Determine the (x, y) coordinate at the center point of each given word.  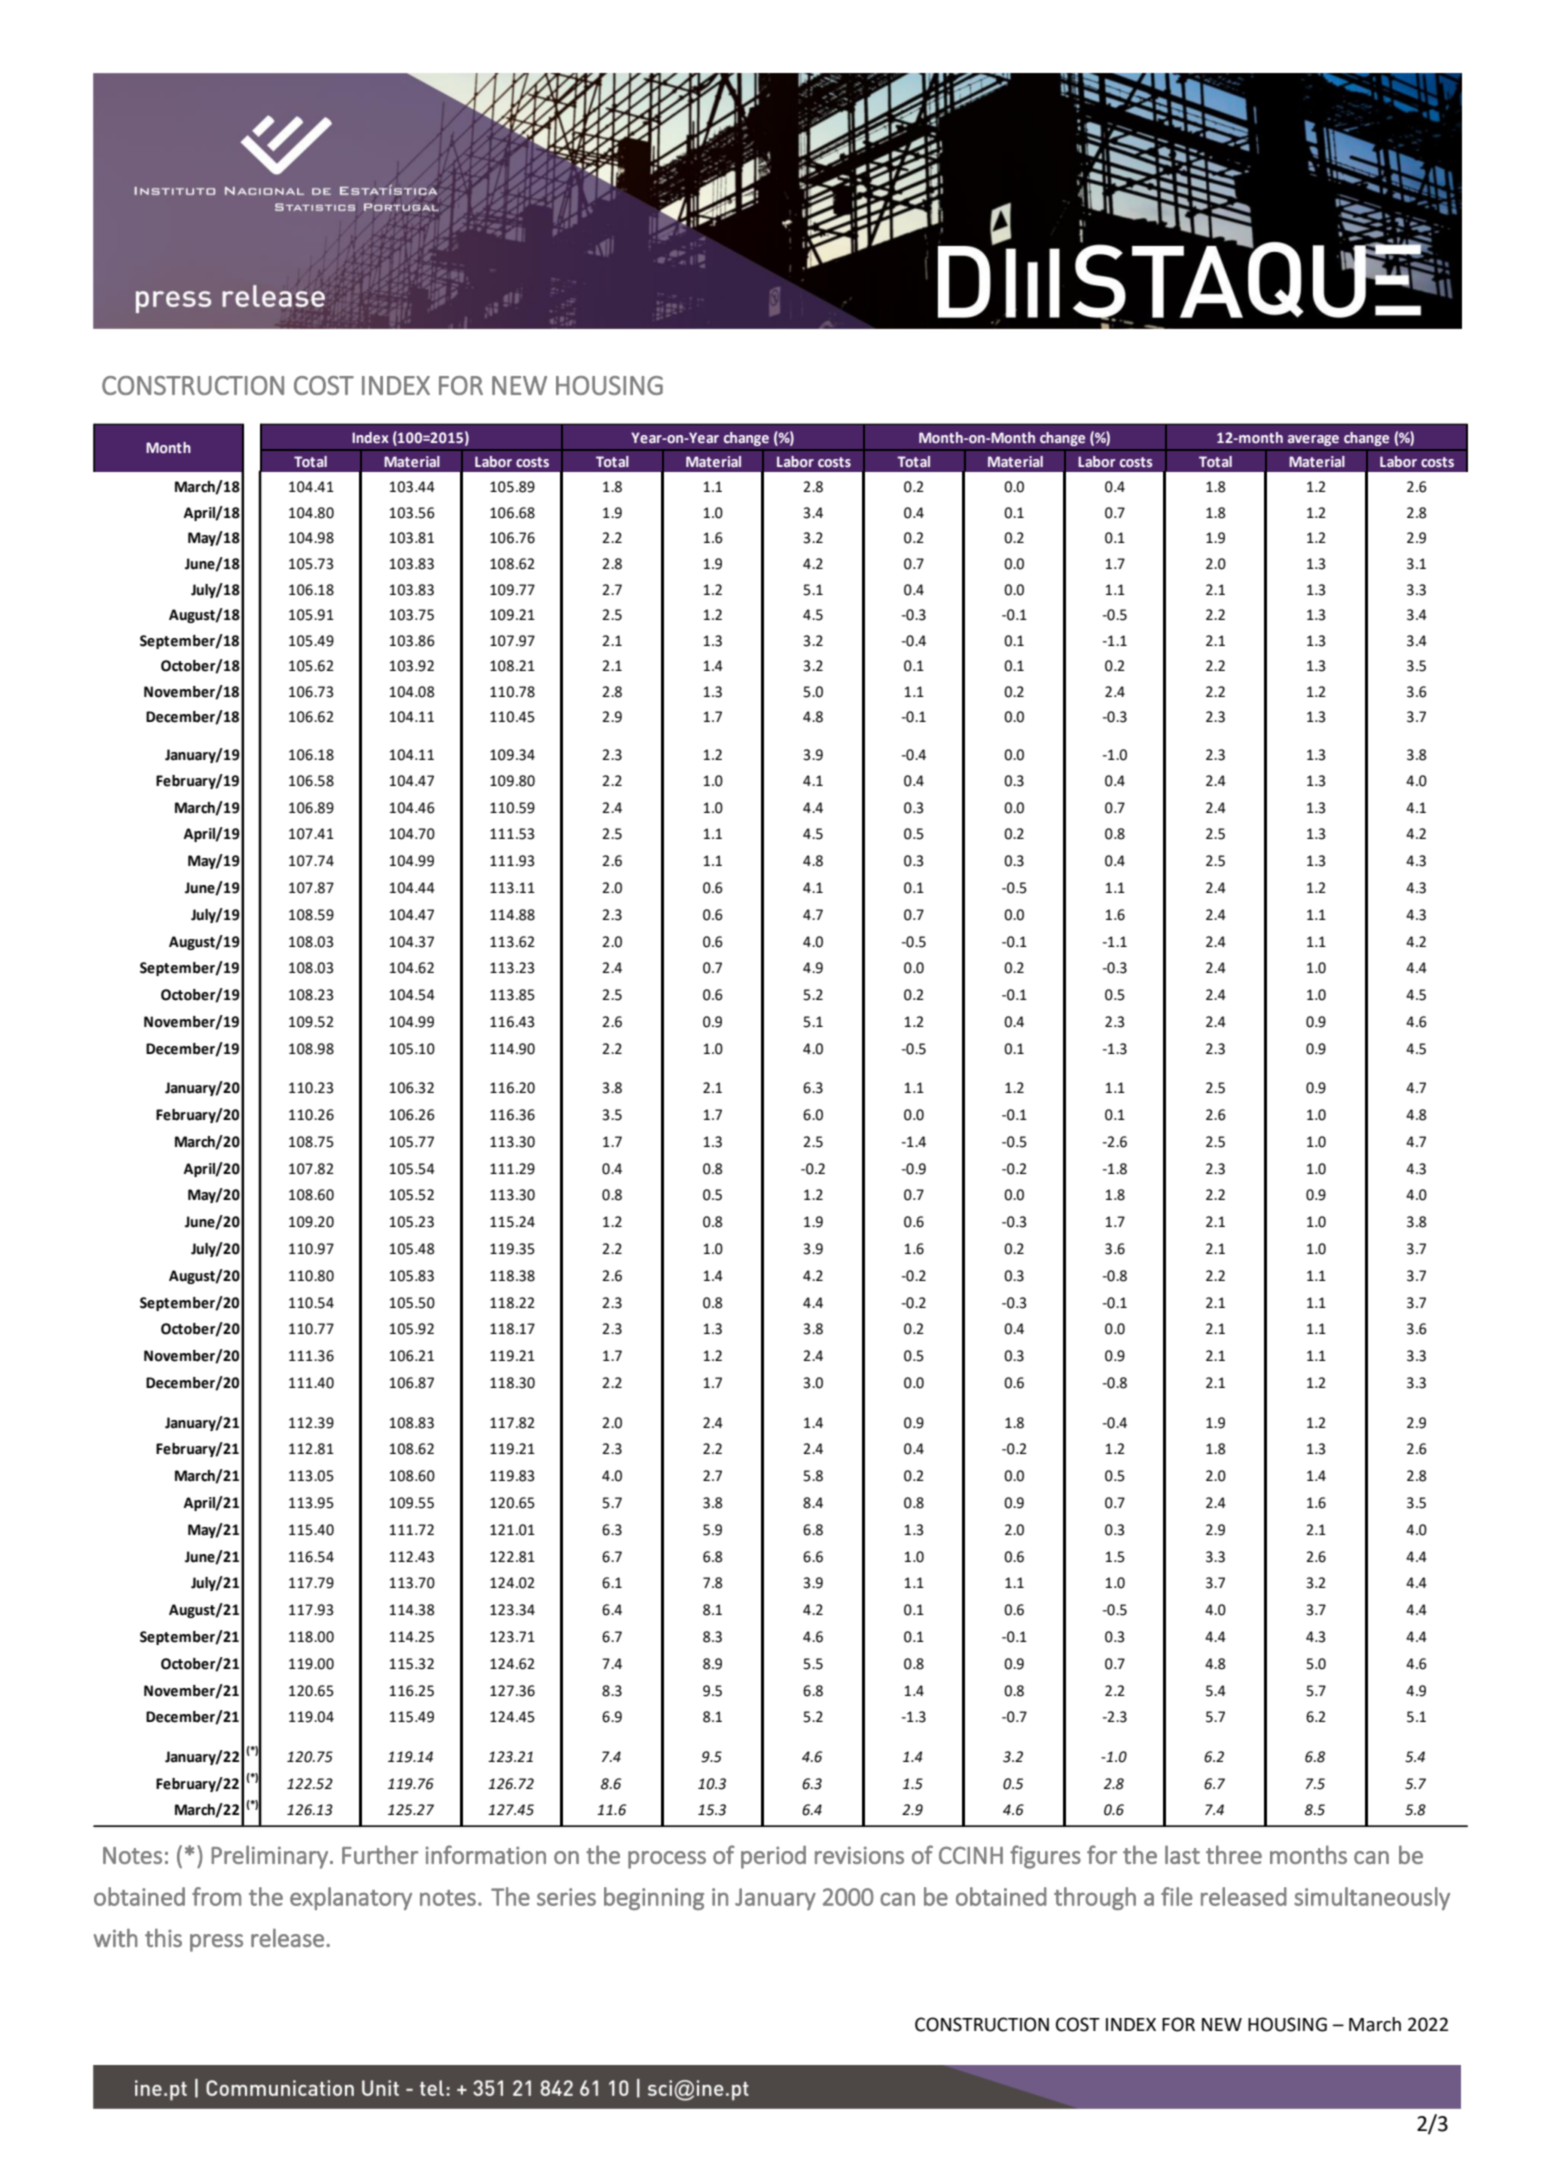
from (216, 1896)
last (1182, 1854)
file (1177, 1896)
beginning (654, 1898)
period (773, 1857)
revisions (859, 1855)
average (1313, 440)
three (1234, 1854)
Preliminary (269, 1857)
